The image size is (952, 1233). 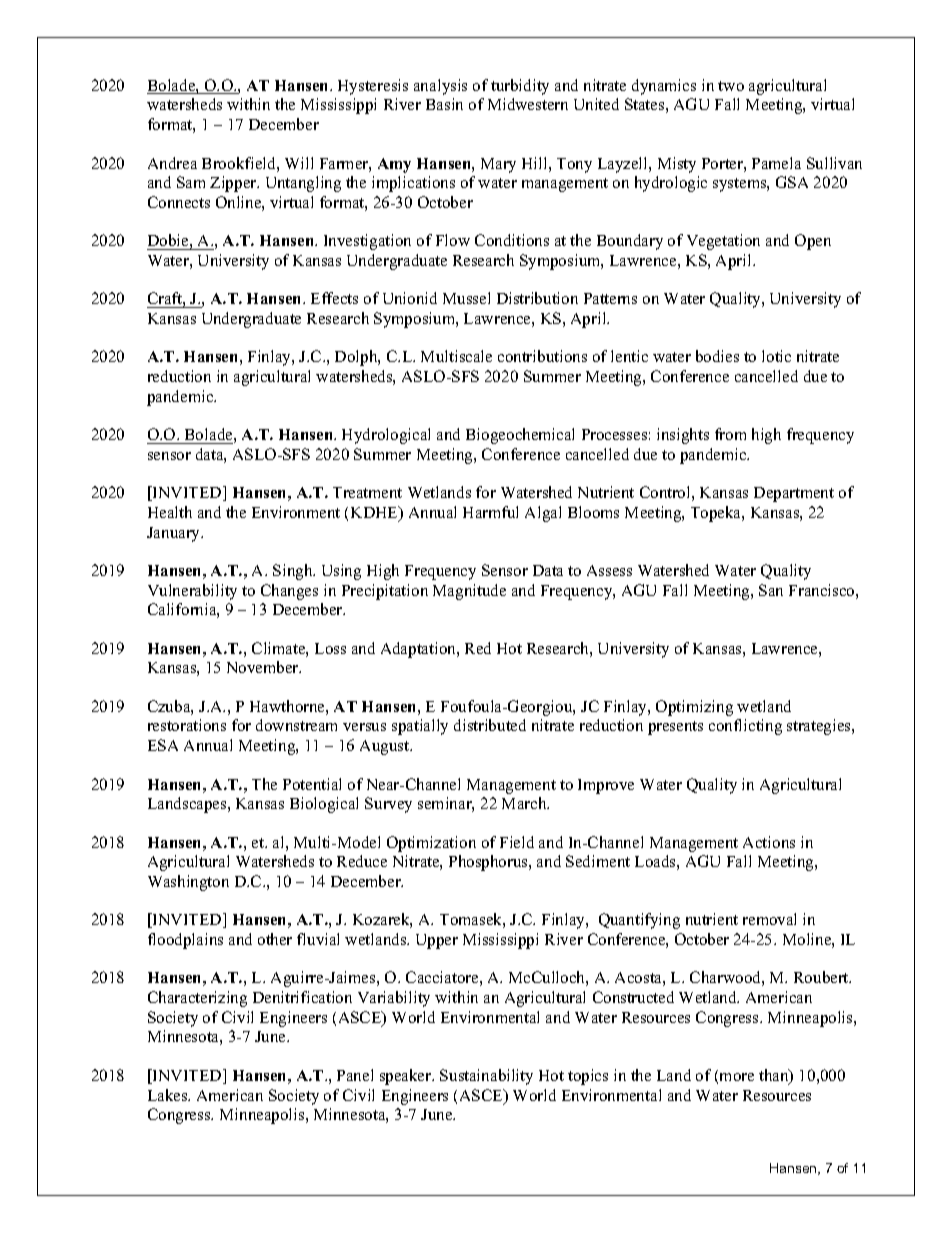 What do you see at coordinates (299, 163) in the screenshot?
I see `Will` at bounding box center [299, 163].
